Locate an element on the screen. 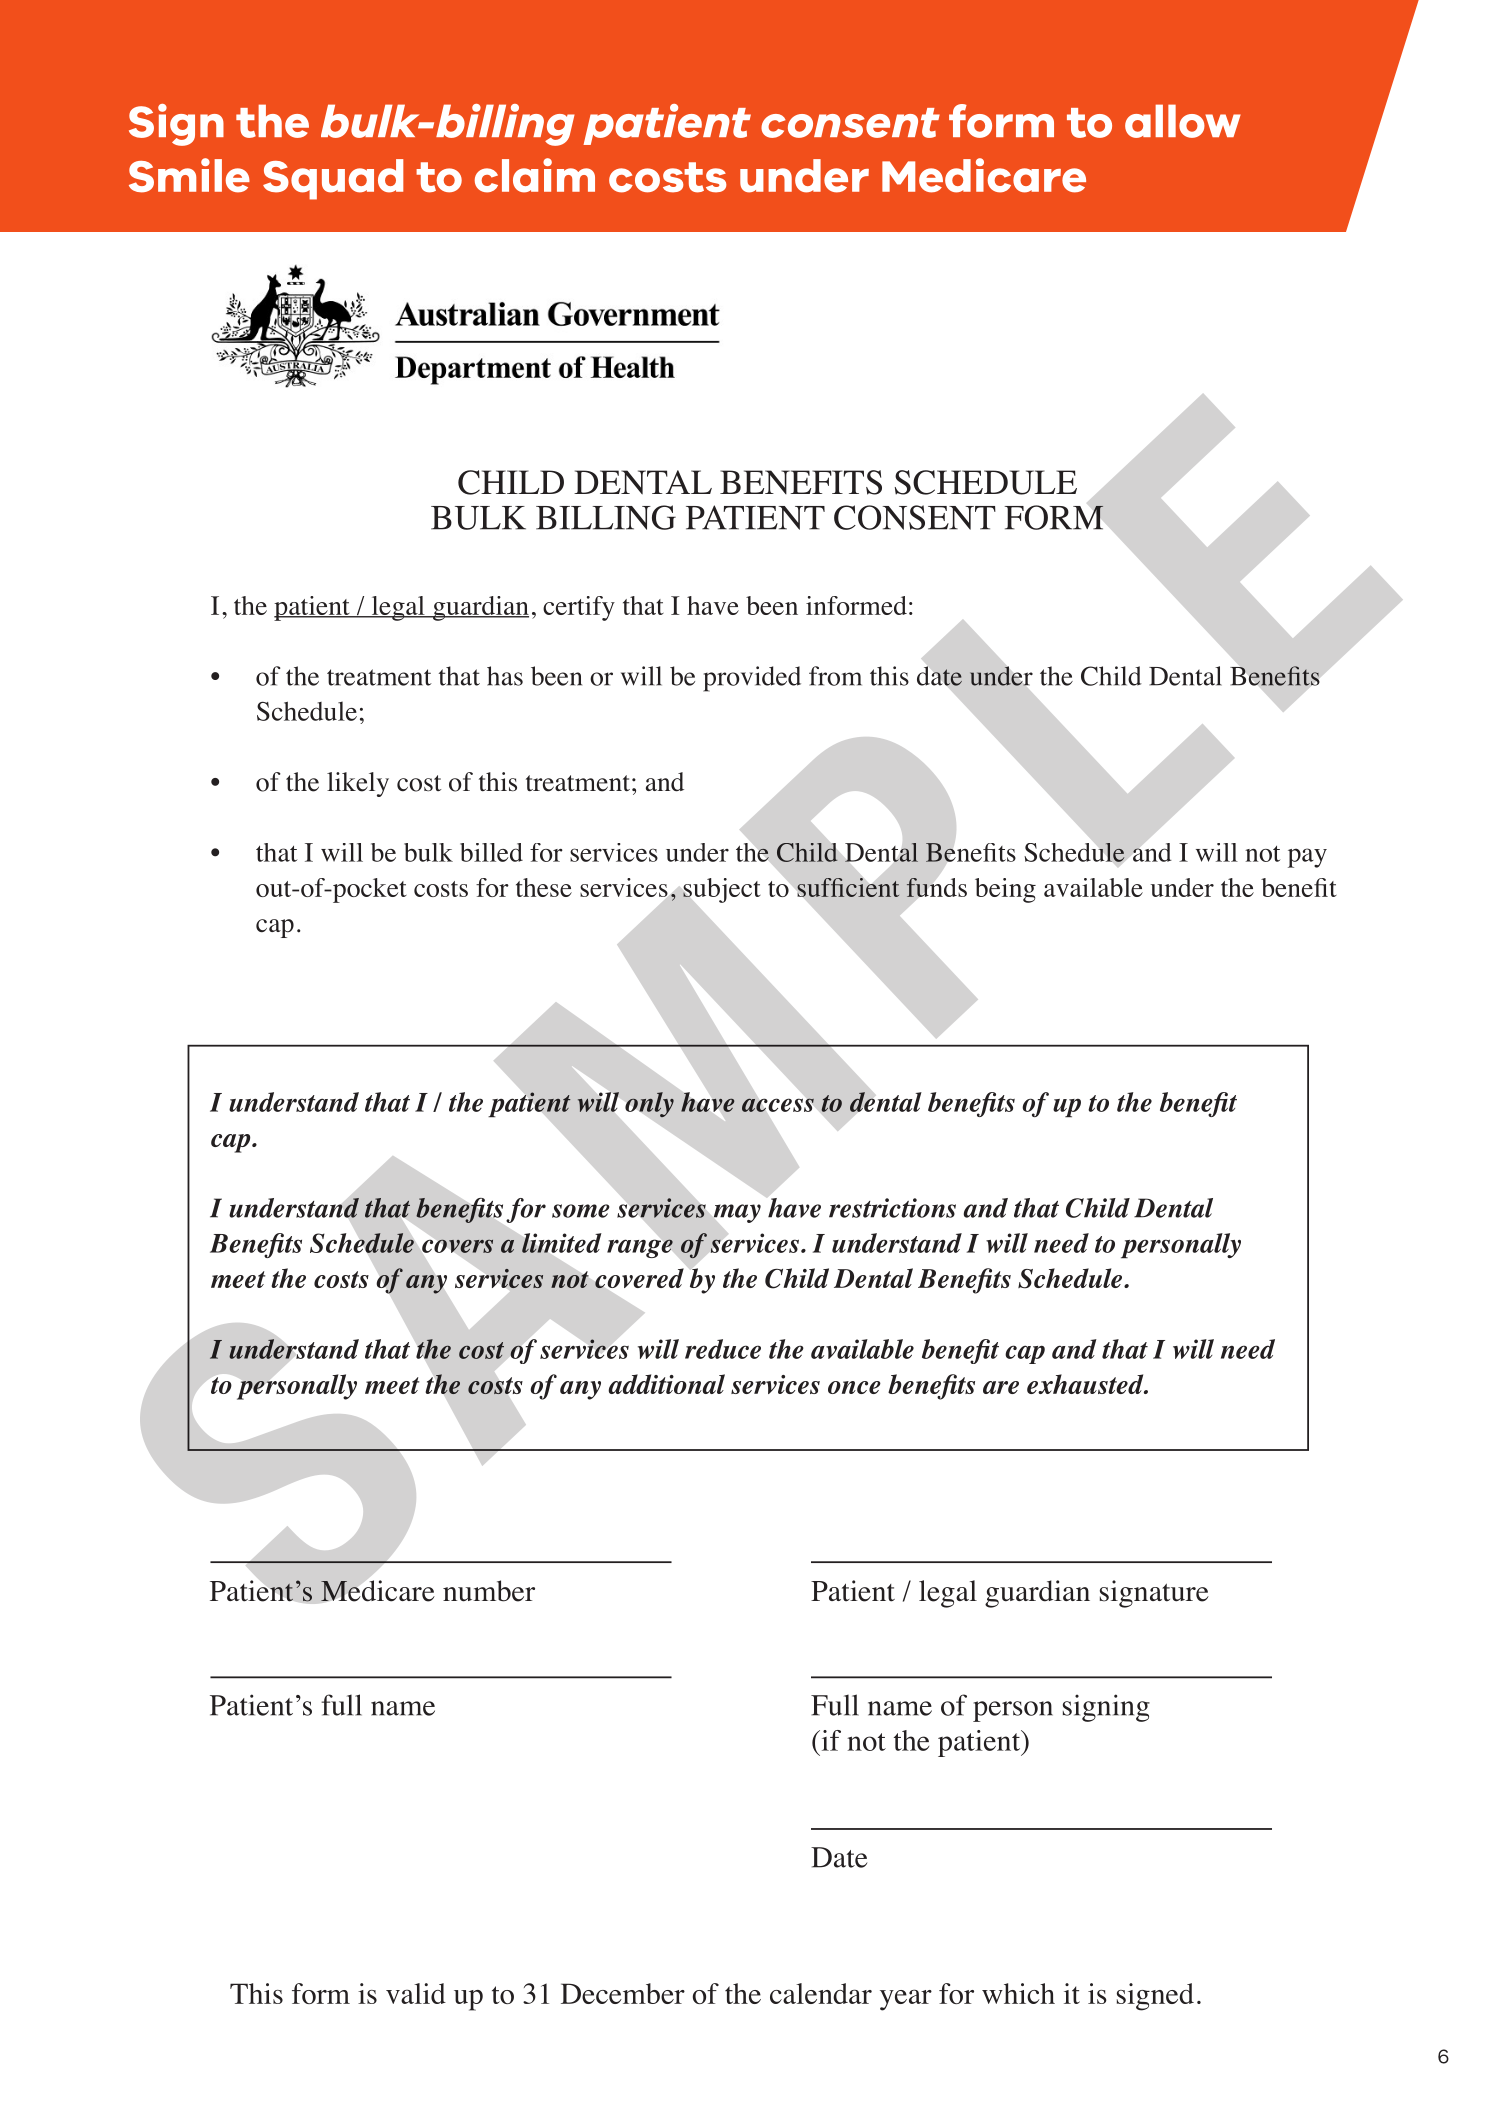 Image resolution: width=1500 pixels, height=2121 pixels. claim is located at coordinates (535, 175).
